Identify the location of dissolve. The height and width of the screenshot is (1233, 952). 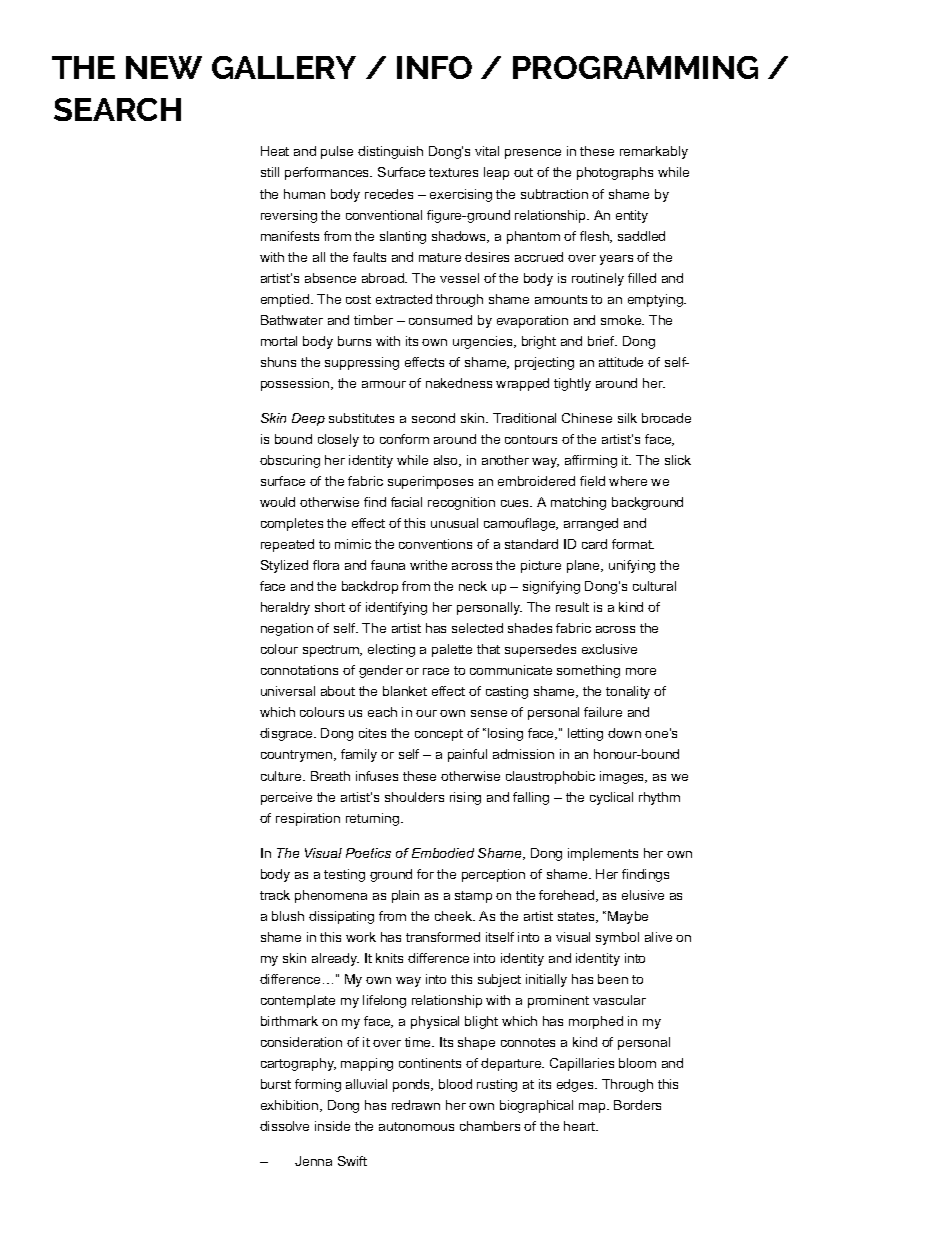
(284, 1126).
